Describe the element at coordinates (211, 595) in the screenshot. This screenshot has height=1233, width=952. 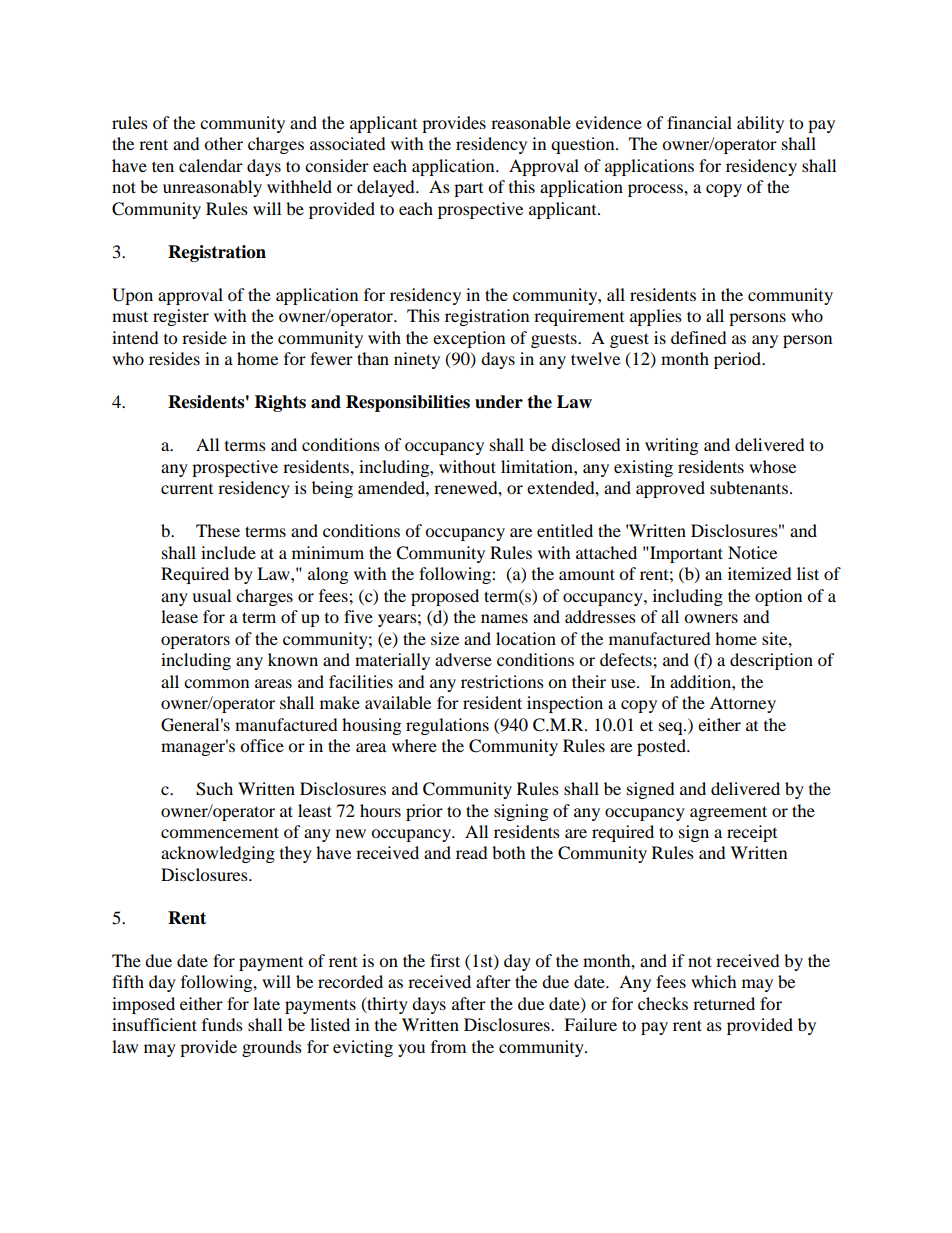
I see `usual` at that location.
